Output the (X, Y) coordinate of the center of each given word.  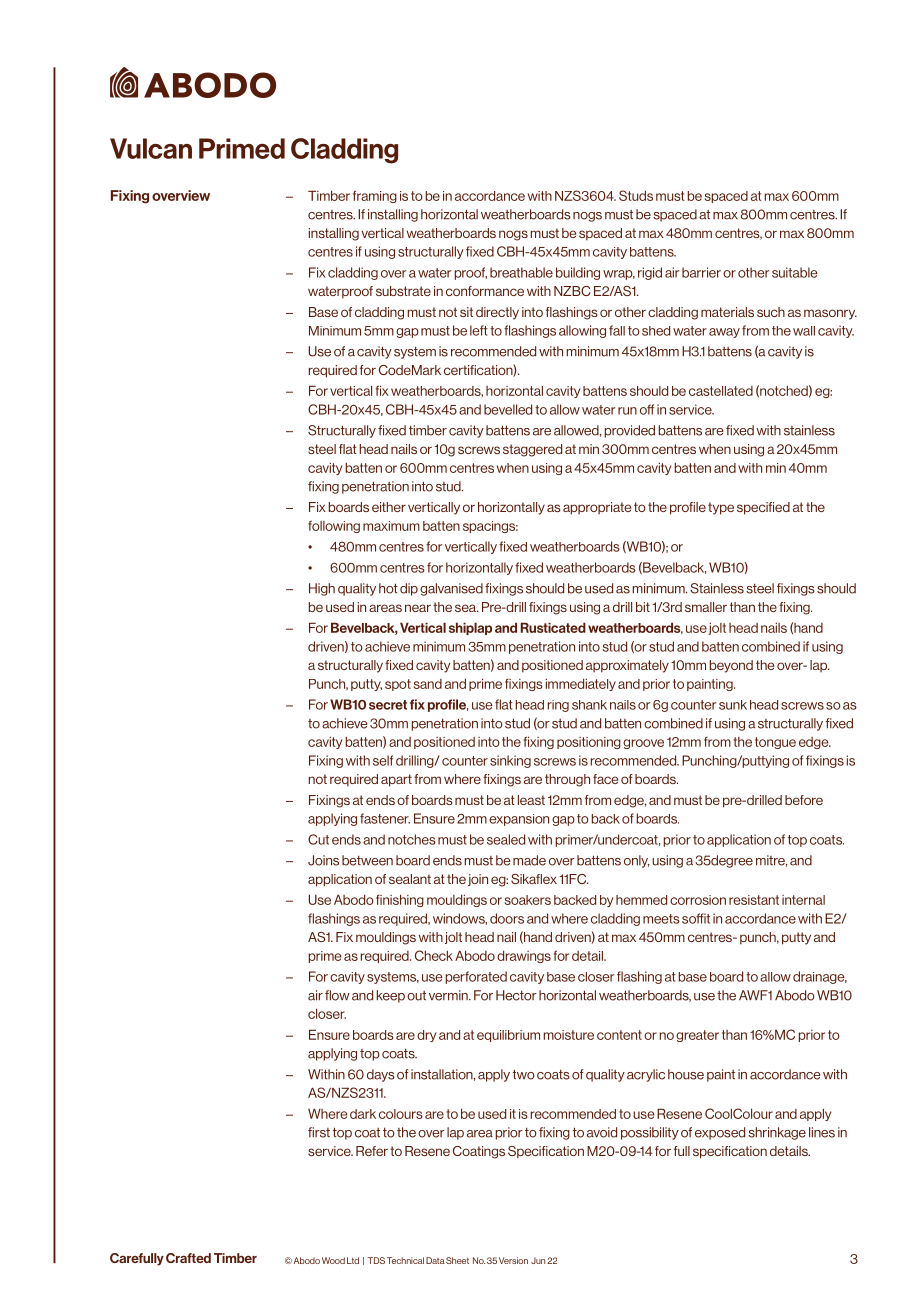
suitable (795, 272)
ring (558, 706)
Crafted (188, 1258)
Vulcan (151, 148)
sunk (733, 705)
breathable (521, 272)
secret (388, 705)
